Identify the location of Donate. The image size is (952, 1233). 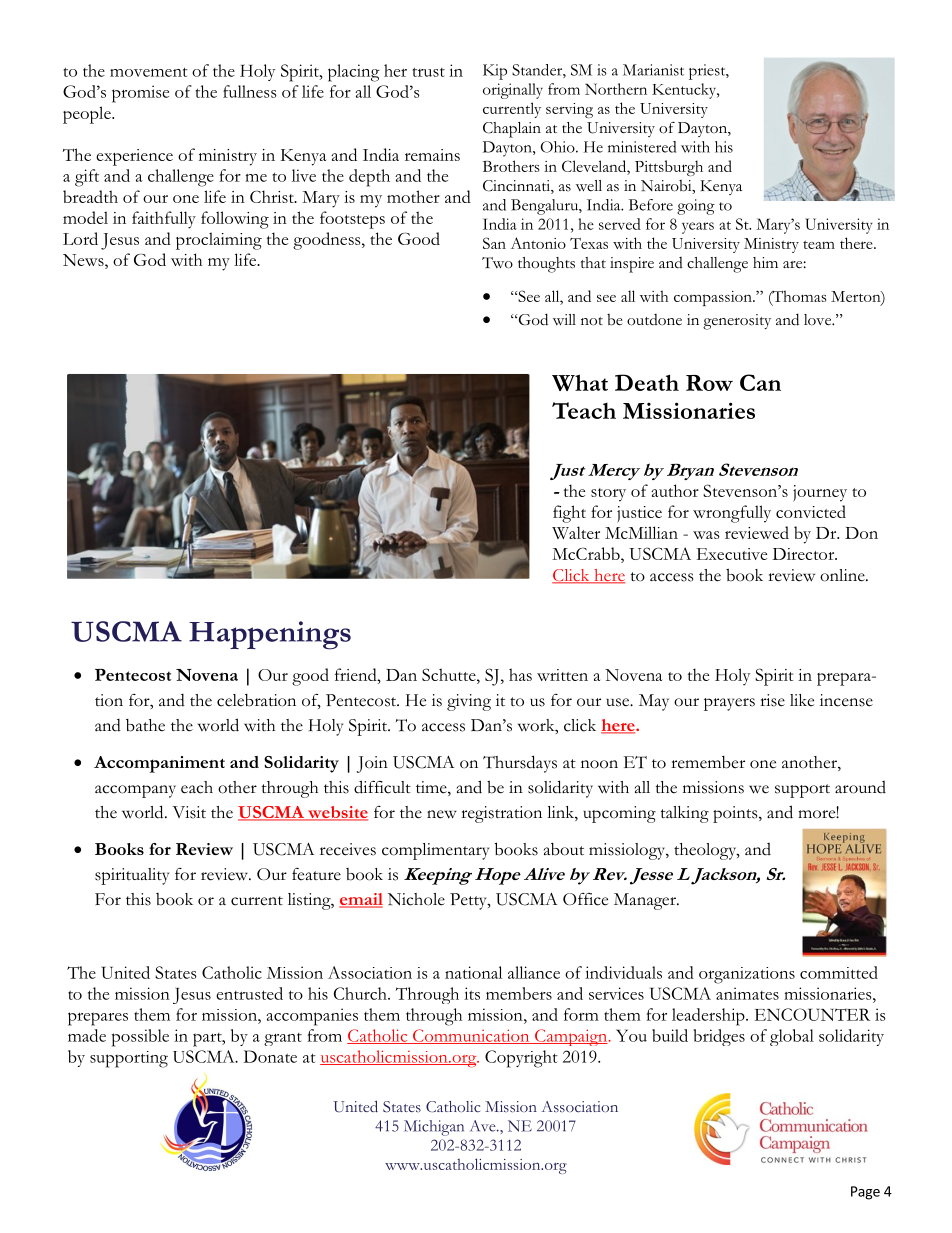
(270, 1056).
